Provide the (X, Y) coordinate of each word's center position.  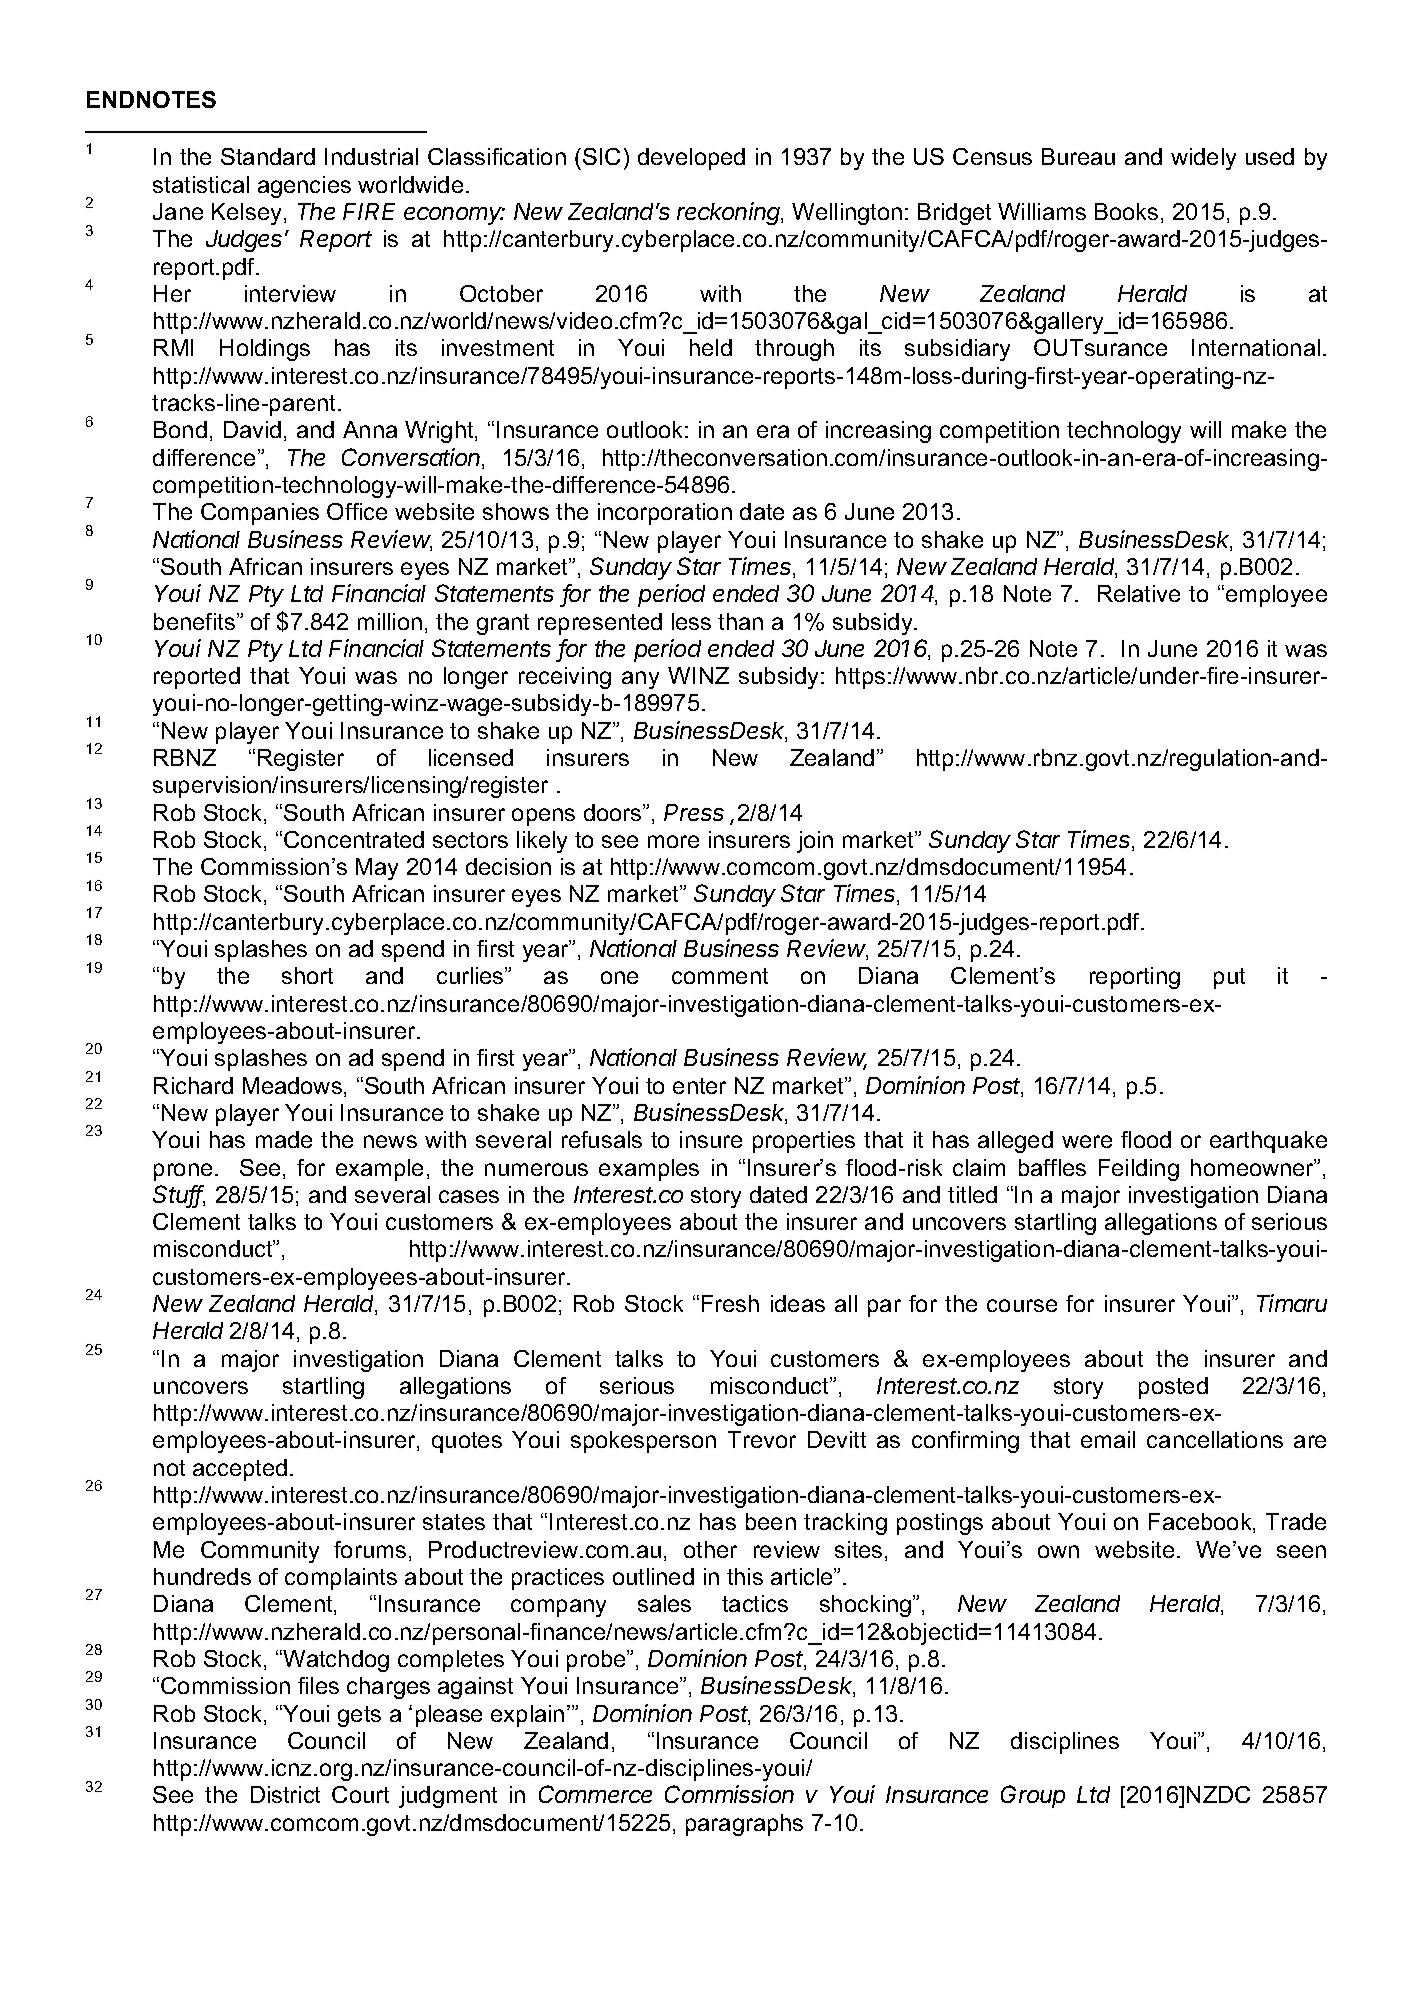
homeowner (1253, 1167)
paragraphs (744, 1825)
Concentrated (354, 839)
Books (1126, 211)
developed (691, 159)
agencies (304, 187)
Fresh (730, 1303)
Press (694, 812)
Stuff (179, 1195)
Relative (1139, 593)
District (285, 1794)
